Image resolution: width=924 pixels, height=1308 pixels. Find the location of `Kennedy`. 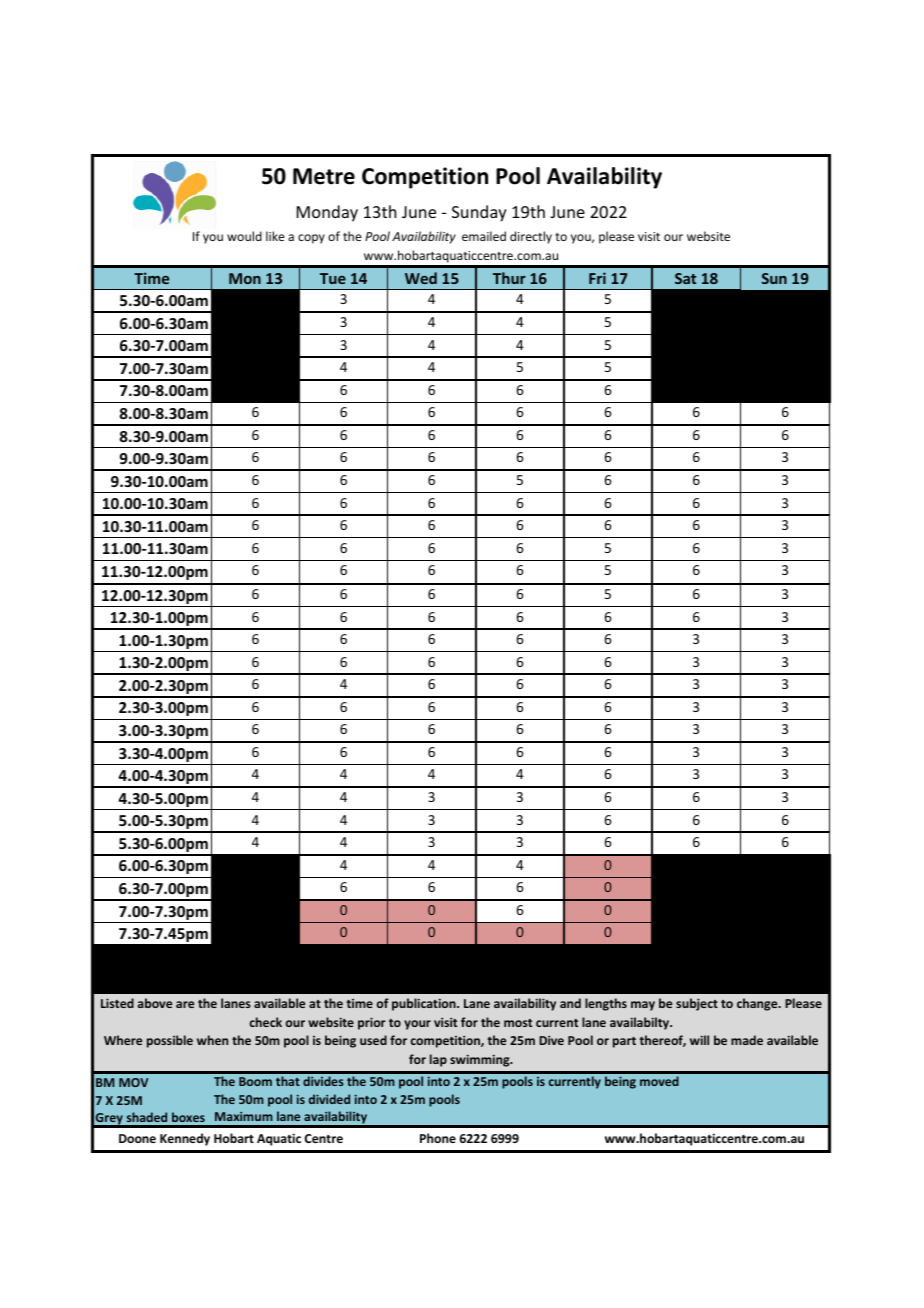

Kennedy is located at coordinates (185, 1139).
